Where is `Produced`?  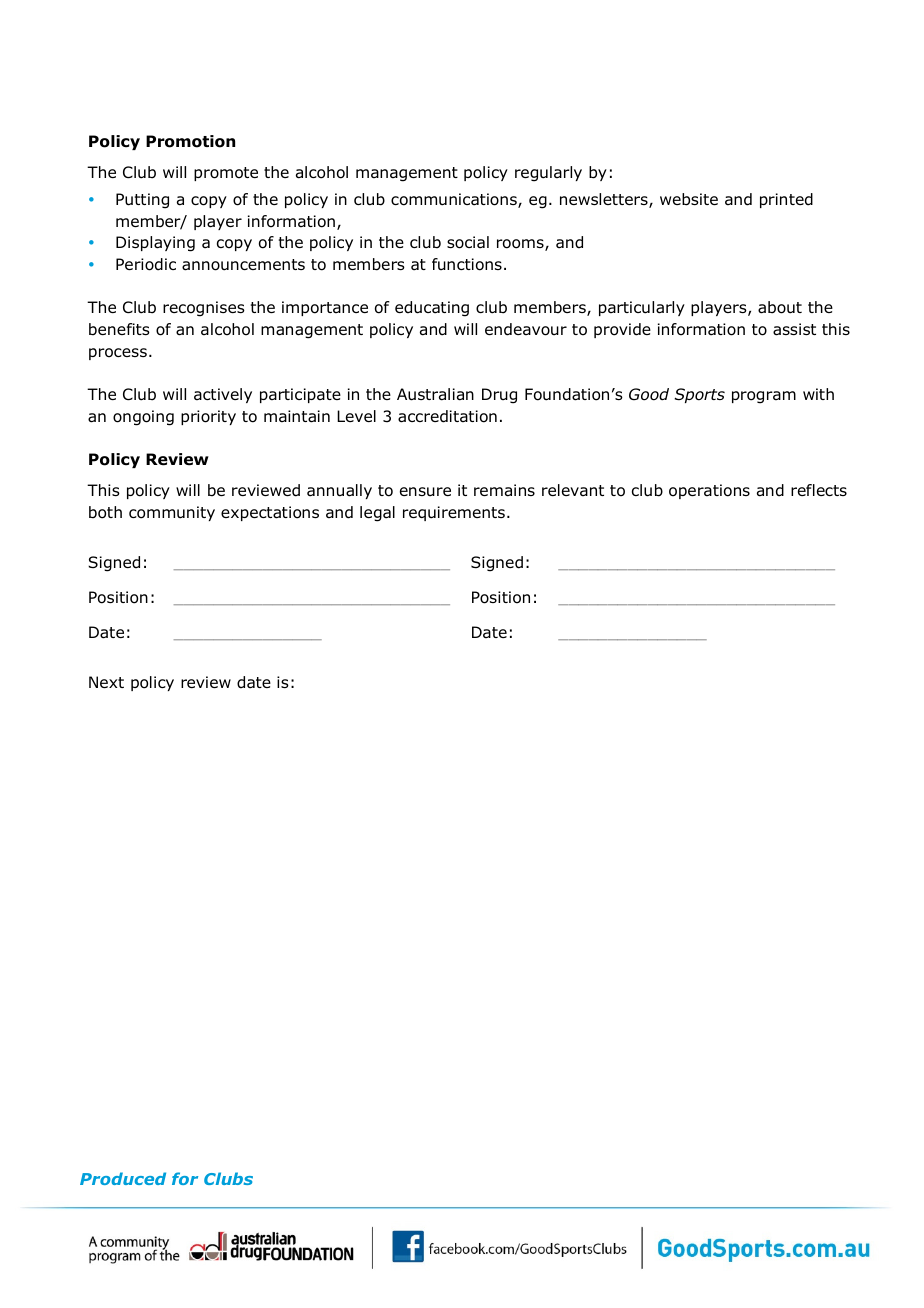
Produced is located at coordinates (123, 1178).
